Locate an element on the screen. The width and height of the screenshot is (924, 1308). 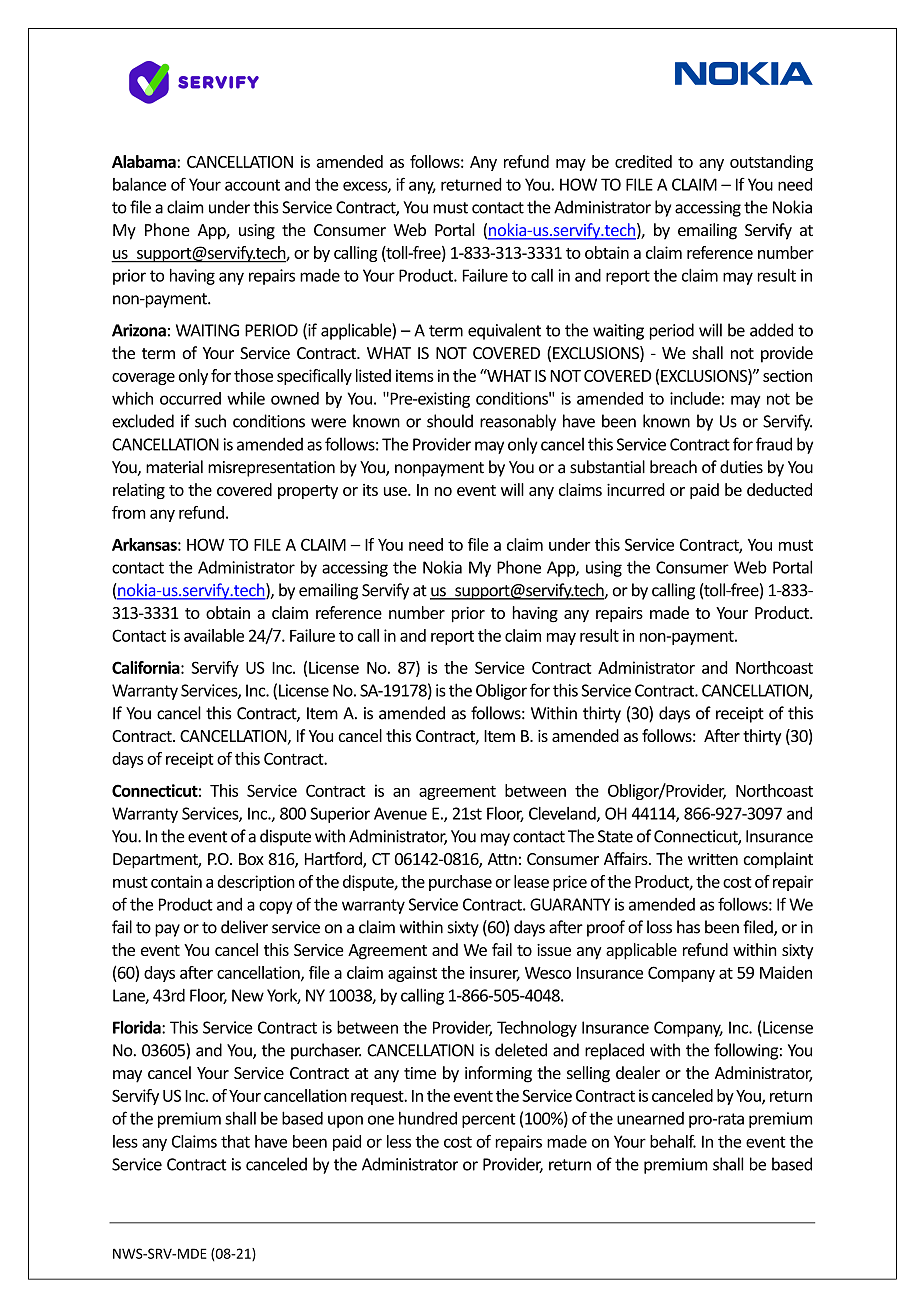
Avenue is located at coordinates (400, 813).
